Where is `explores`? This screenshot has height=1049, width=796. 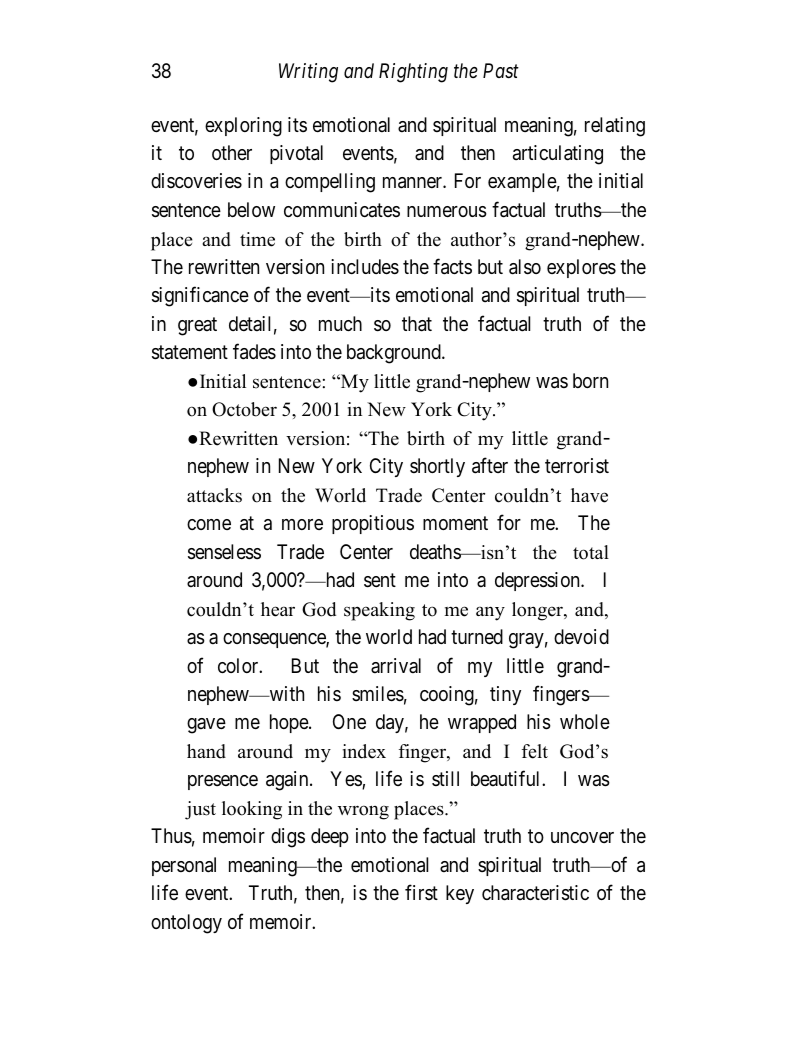
explores is located at coordinates (581, 268).
